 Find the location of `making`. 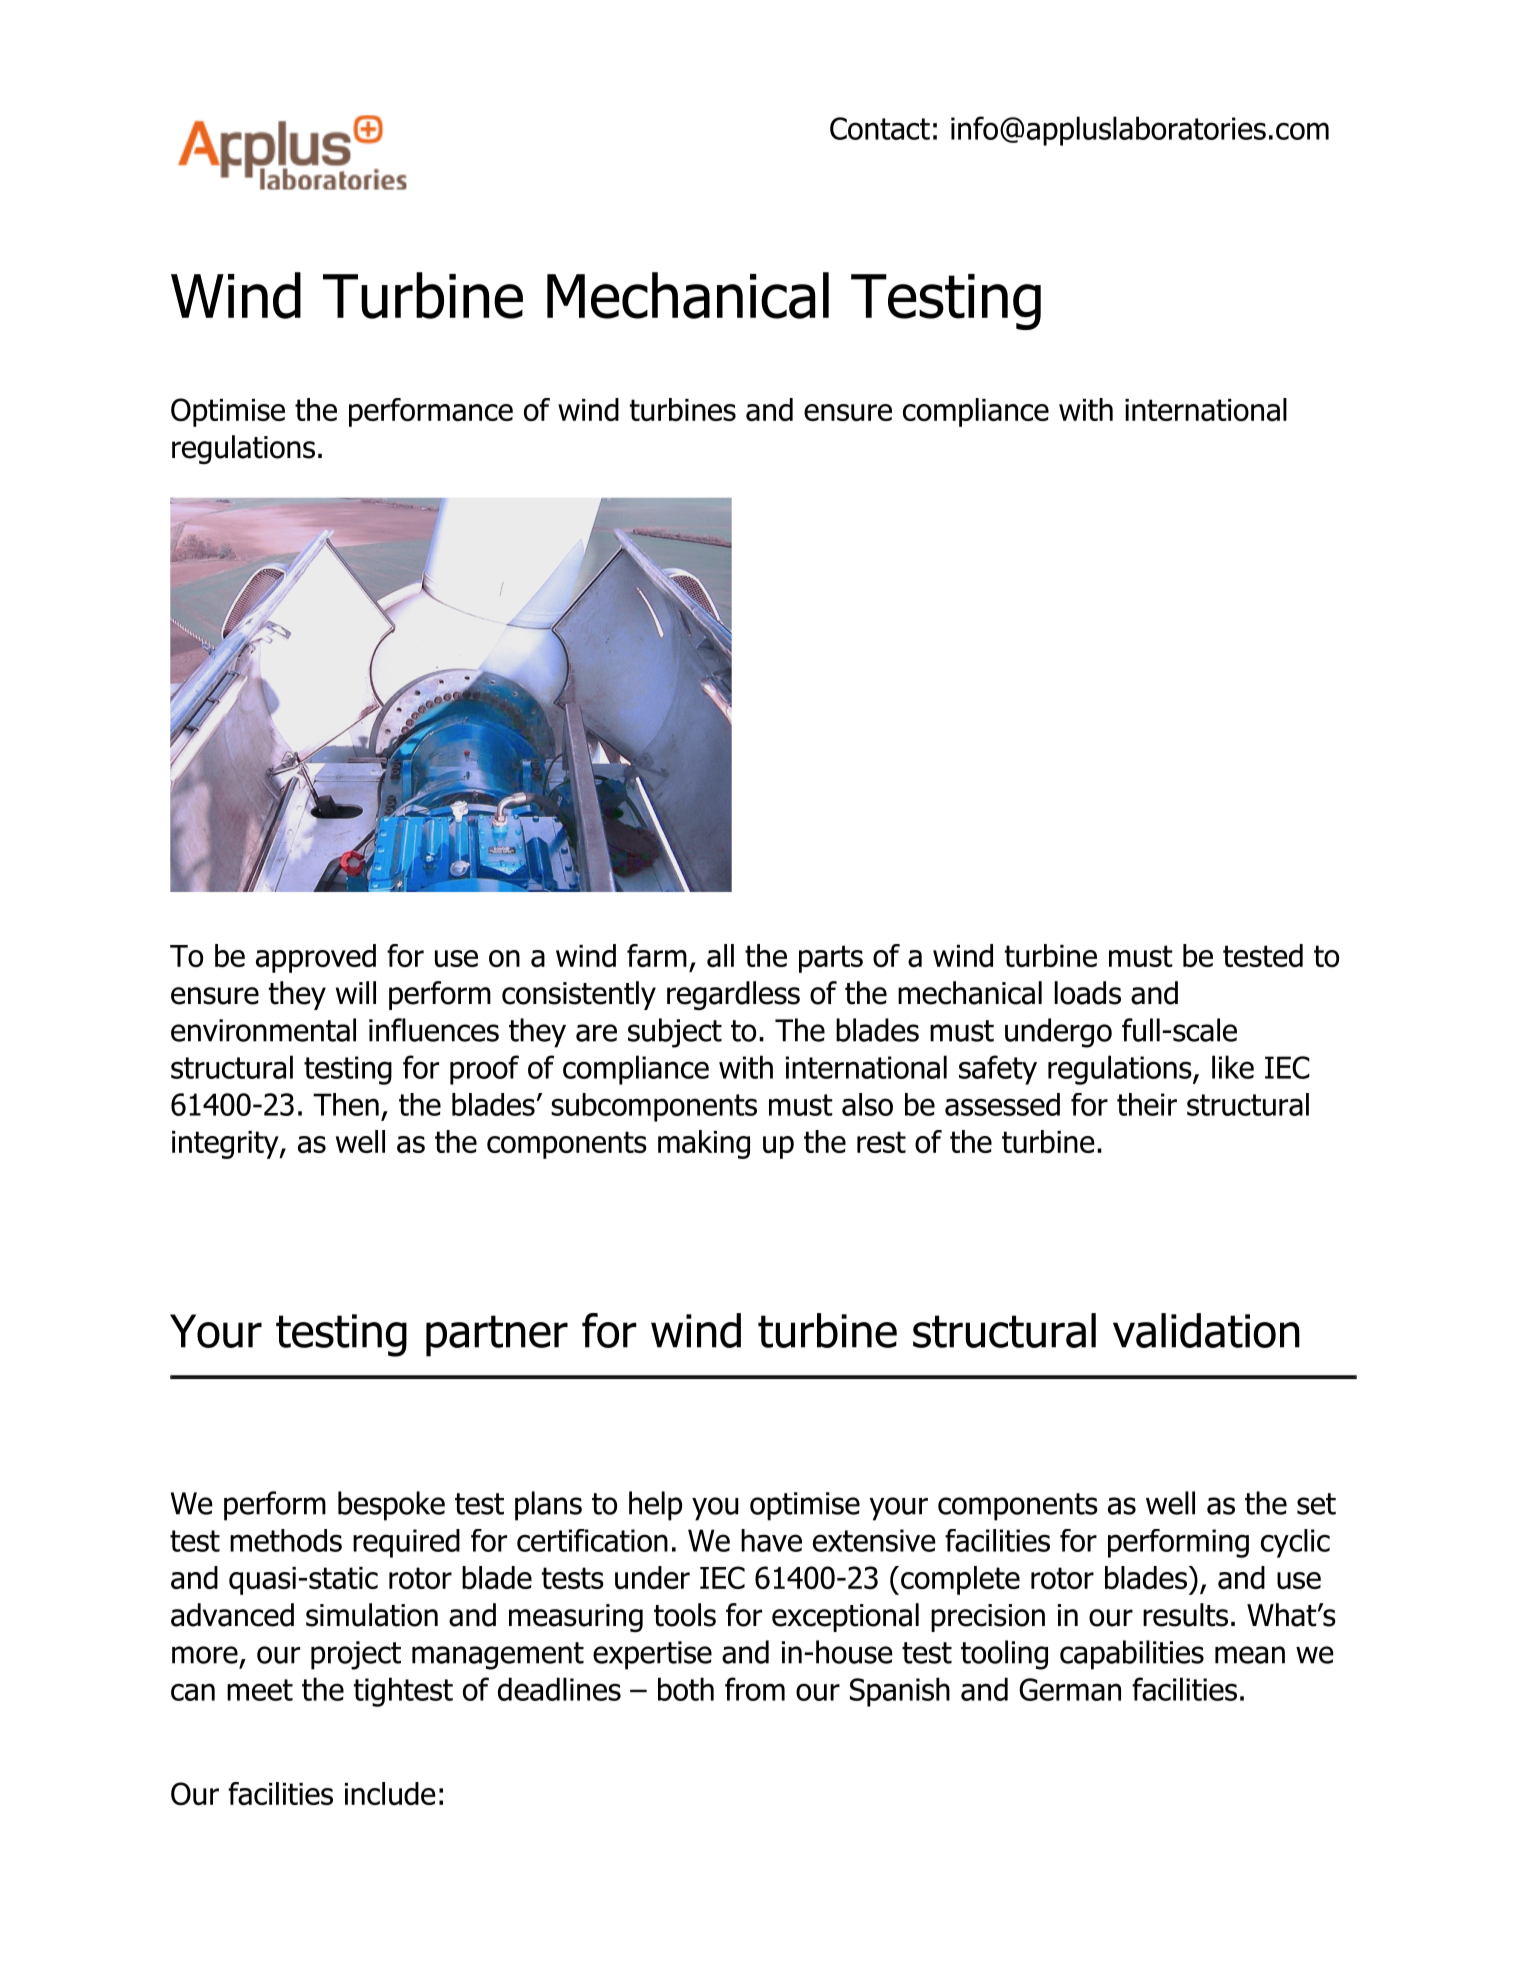

making is located at coordinates (704, 1144).
